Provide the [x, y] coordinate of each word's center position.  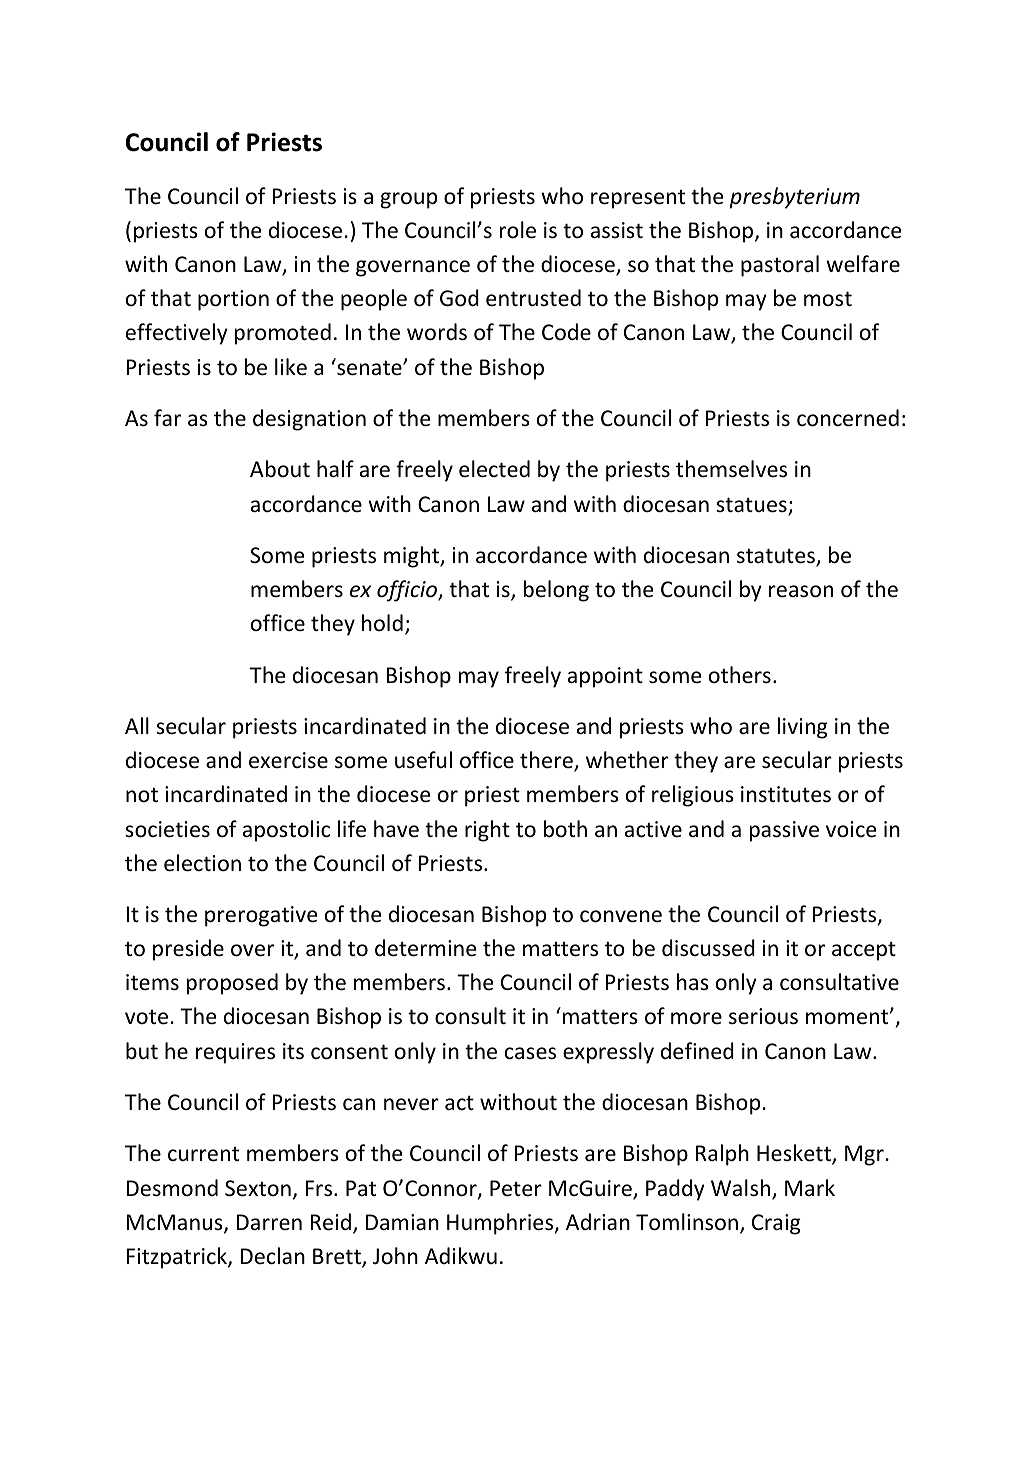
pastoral [780, 266]
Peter [516, 1188]
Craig [776, 1224]
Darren [269, 1222]
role [518, 230]
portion [233, 300]
